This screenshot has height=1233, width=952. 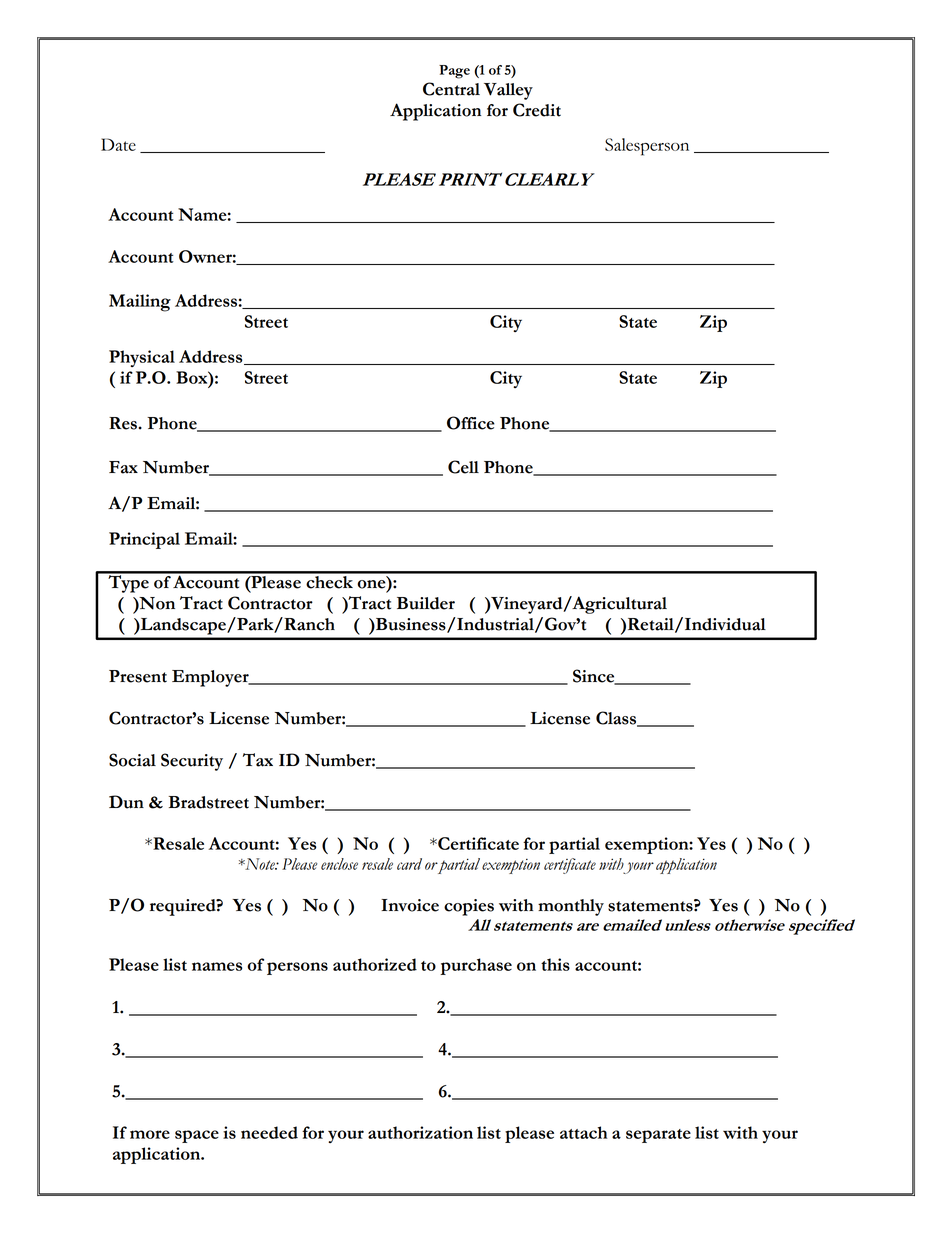 What do you see at coordinates (118, 144) in the screenshot?
I see `Date` at bounding box center [118, 144].
